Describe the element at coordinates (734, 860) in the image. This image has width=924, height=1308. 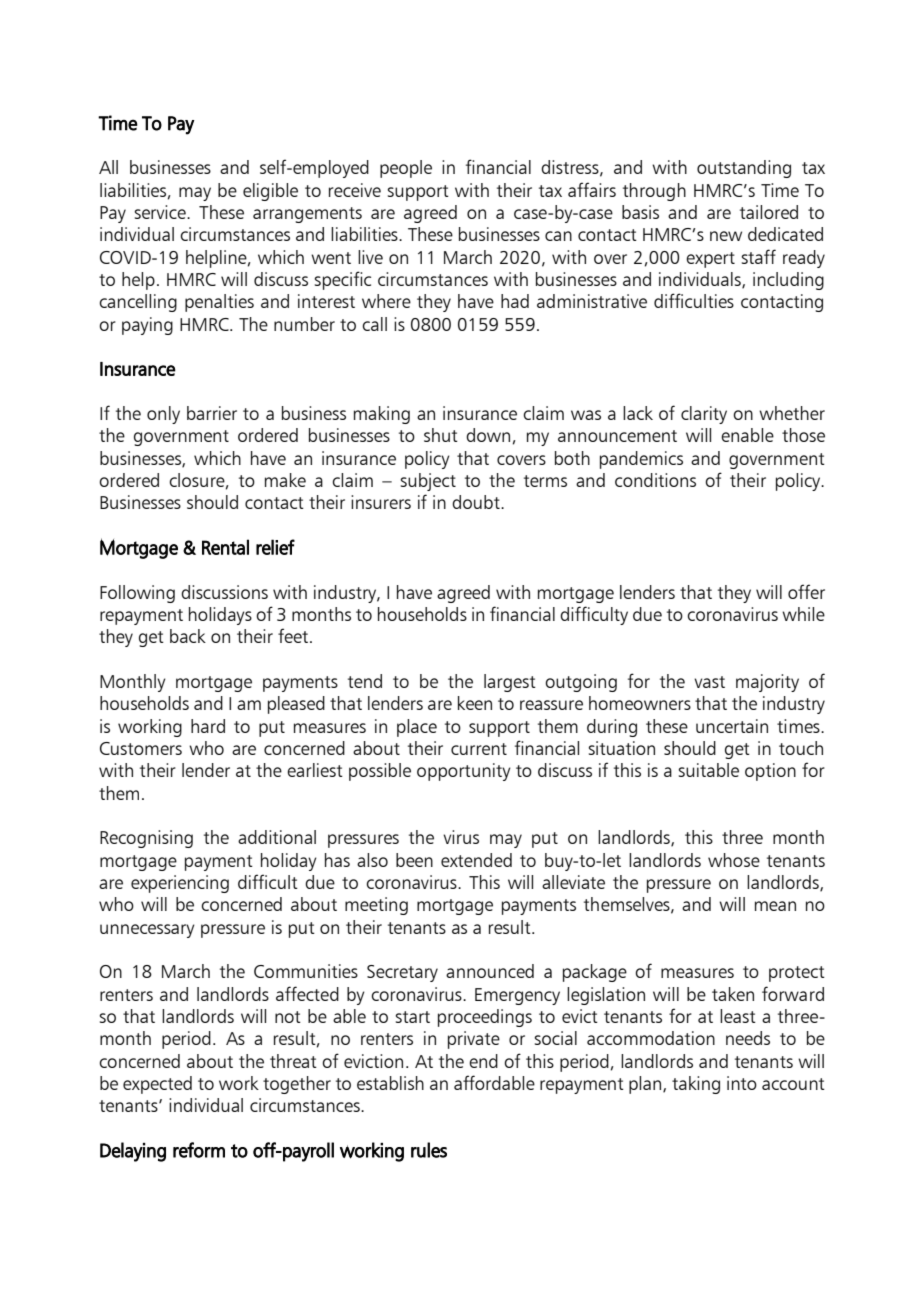
I see `whose` at that location.
